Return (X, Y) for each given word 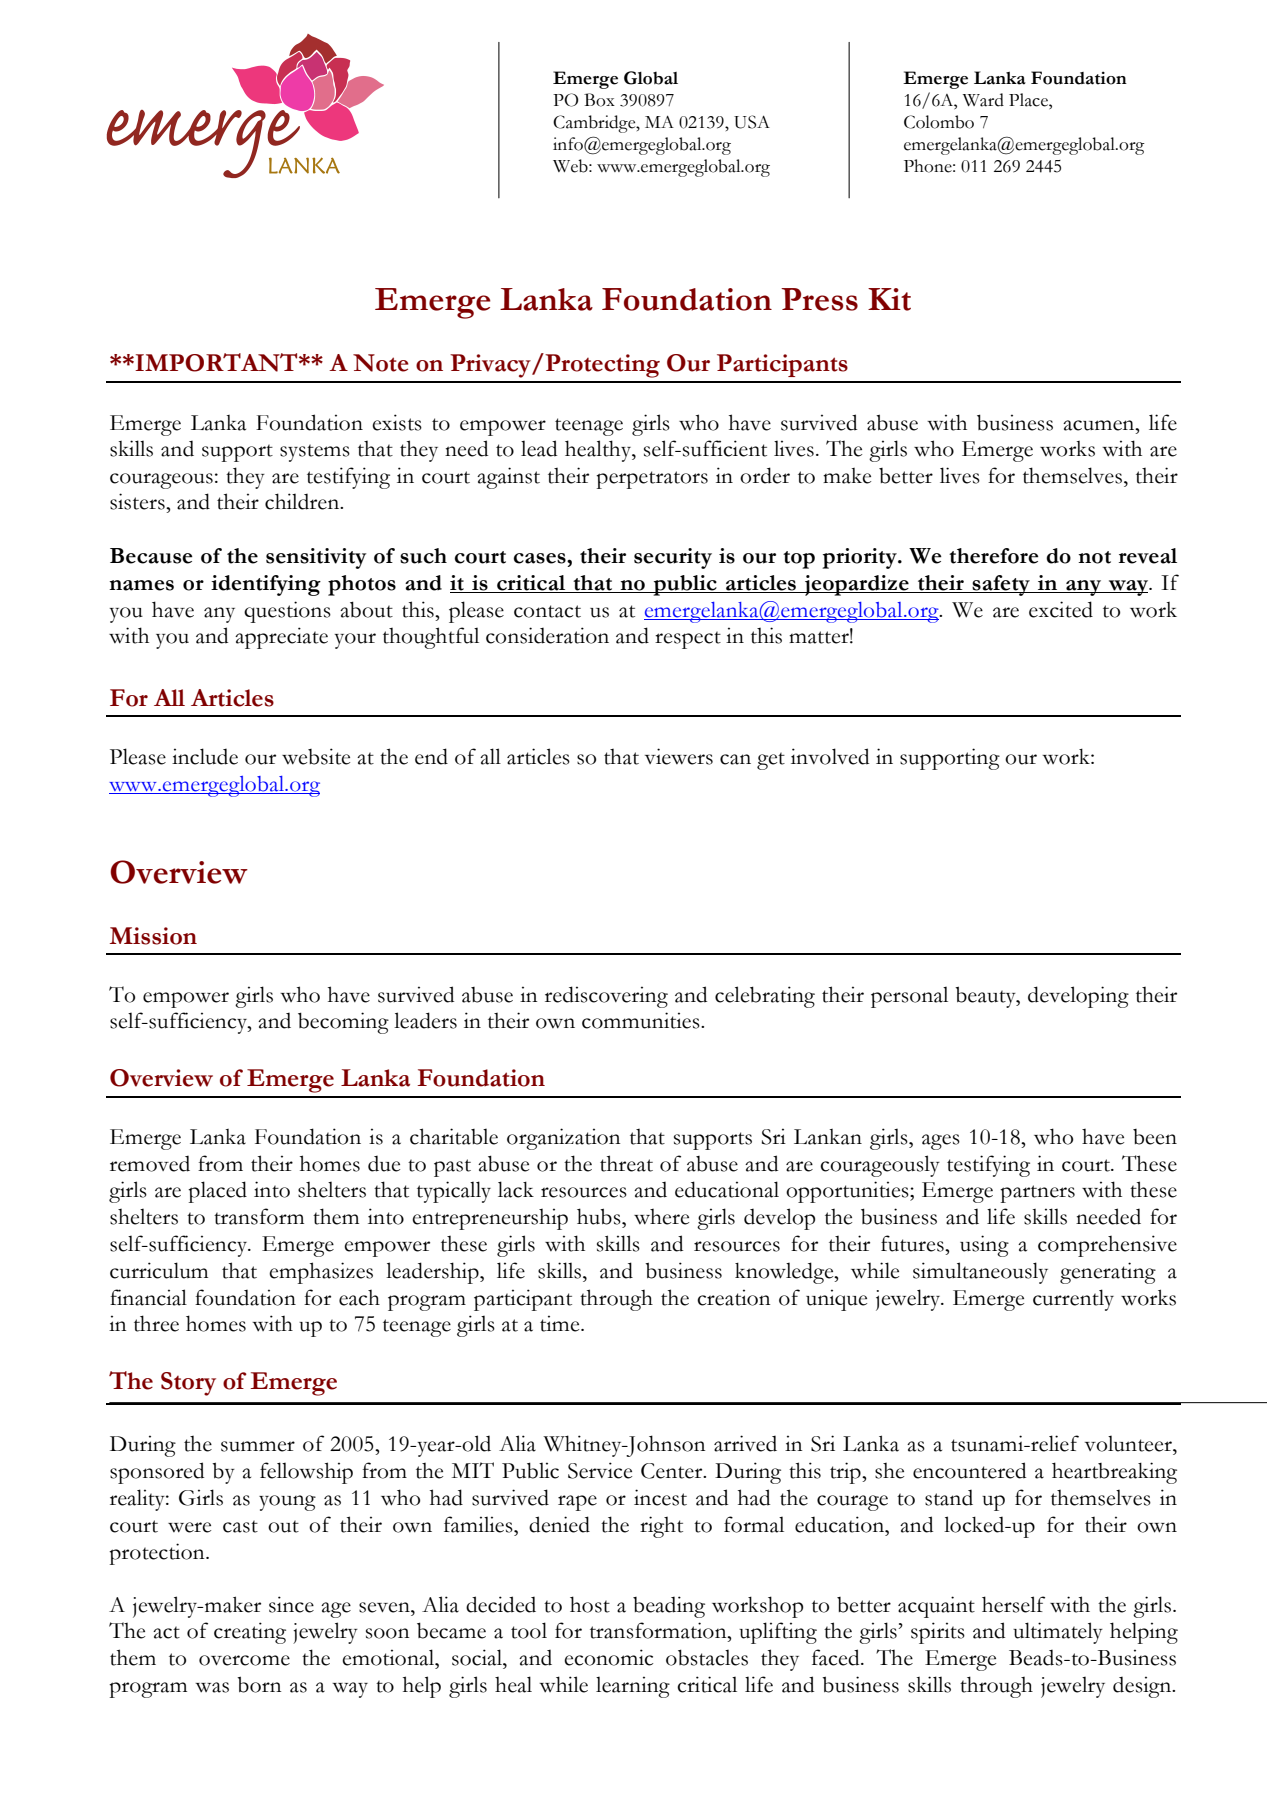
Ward (983, 100)
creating (250, 1633)
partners (1037, 1194)
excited (1061, 609)
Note (381, 363)
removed (150, 1163)
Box (599, 100)
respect (688, 640)
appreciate (281, 638)
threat (626, 1163)
